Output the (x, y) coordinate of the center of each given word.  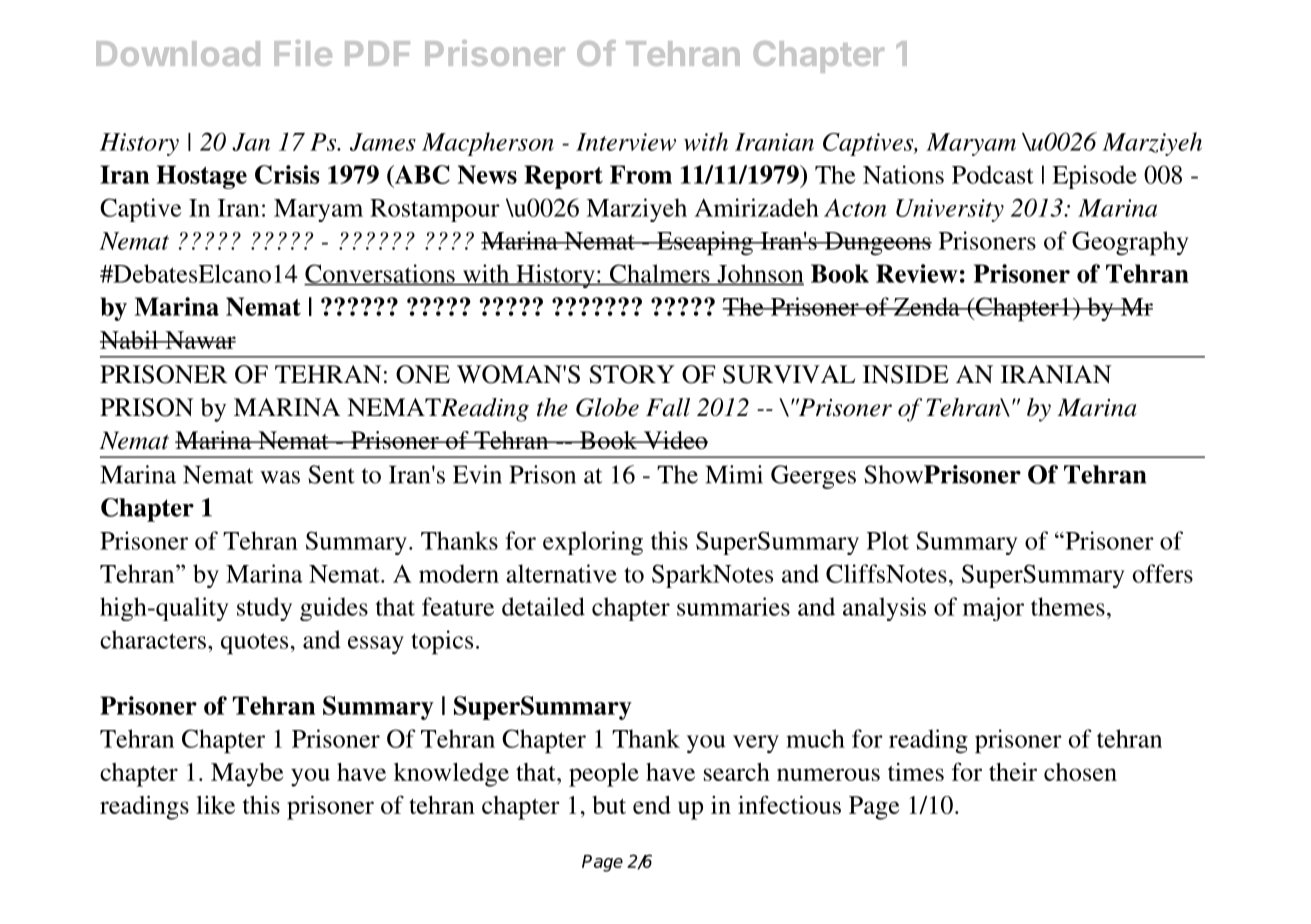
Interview (626, 142)
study (264, 609)
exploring (593, 543)
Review (917, 273)
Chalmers (660, 274)
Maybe (247, 775)
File (303, 53)
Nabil (130, 339)
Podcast (993, 174)
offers (1162, 573)
